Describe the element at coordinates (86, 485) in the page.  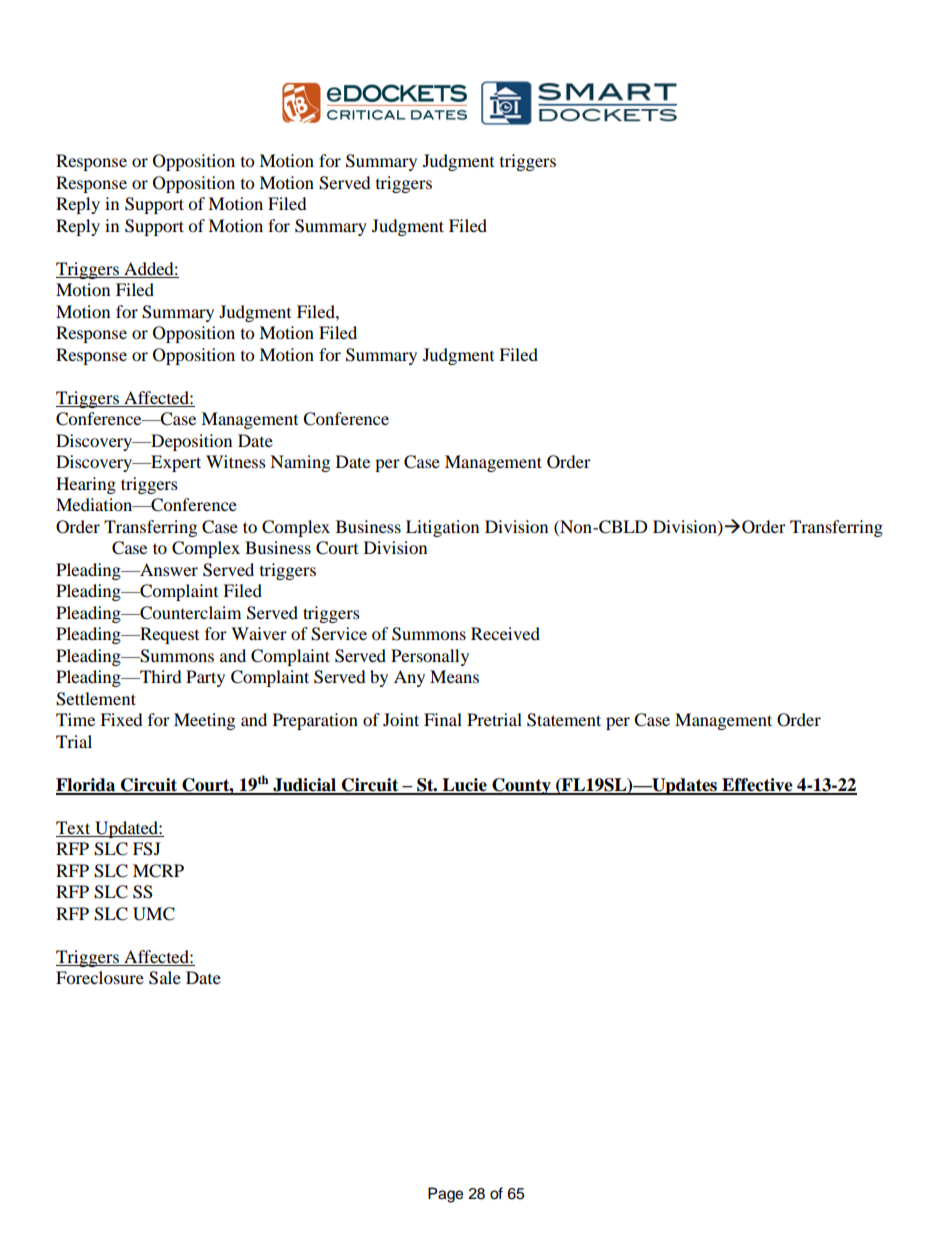
I see `Hearing` at that location.
